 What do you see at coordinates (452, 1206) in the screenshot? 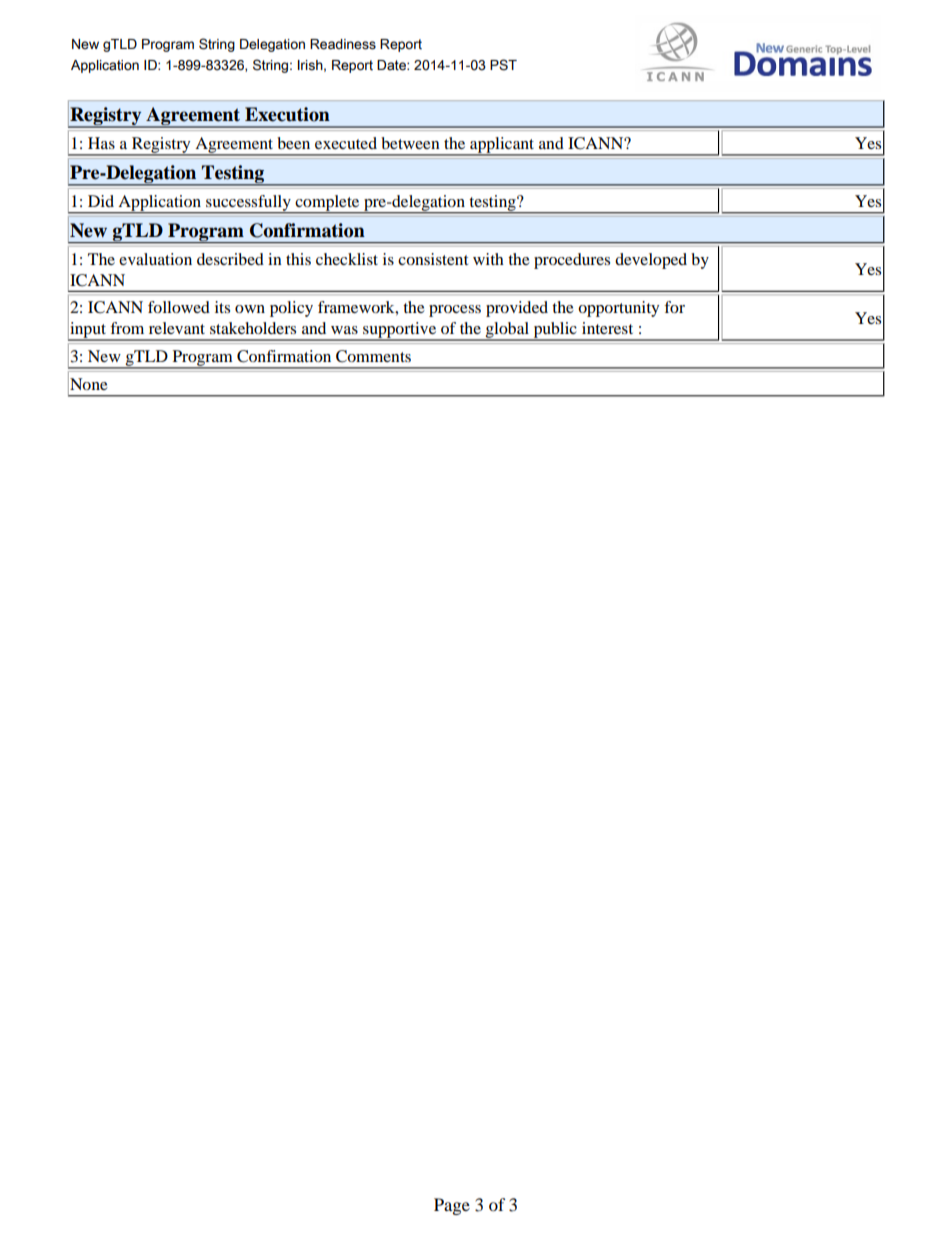
I see `Page` at bounding box center [452, 1206].
